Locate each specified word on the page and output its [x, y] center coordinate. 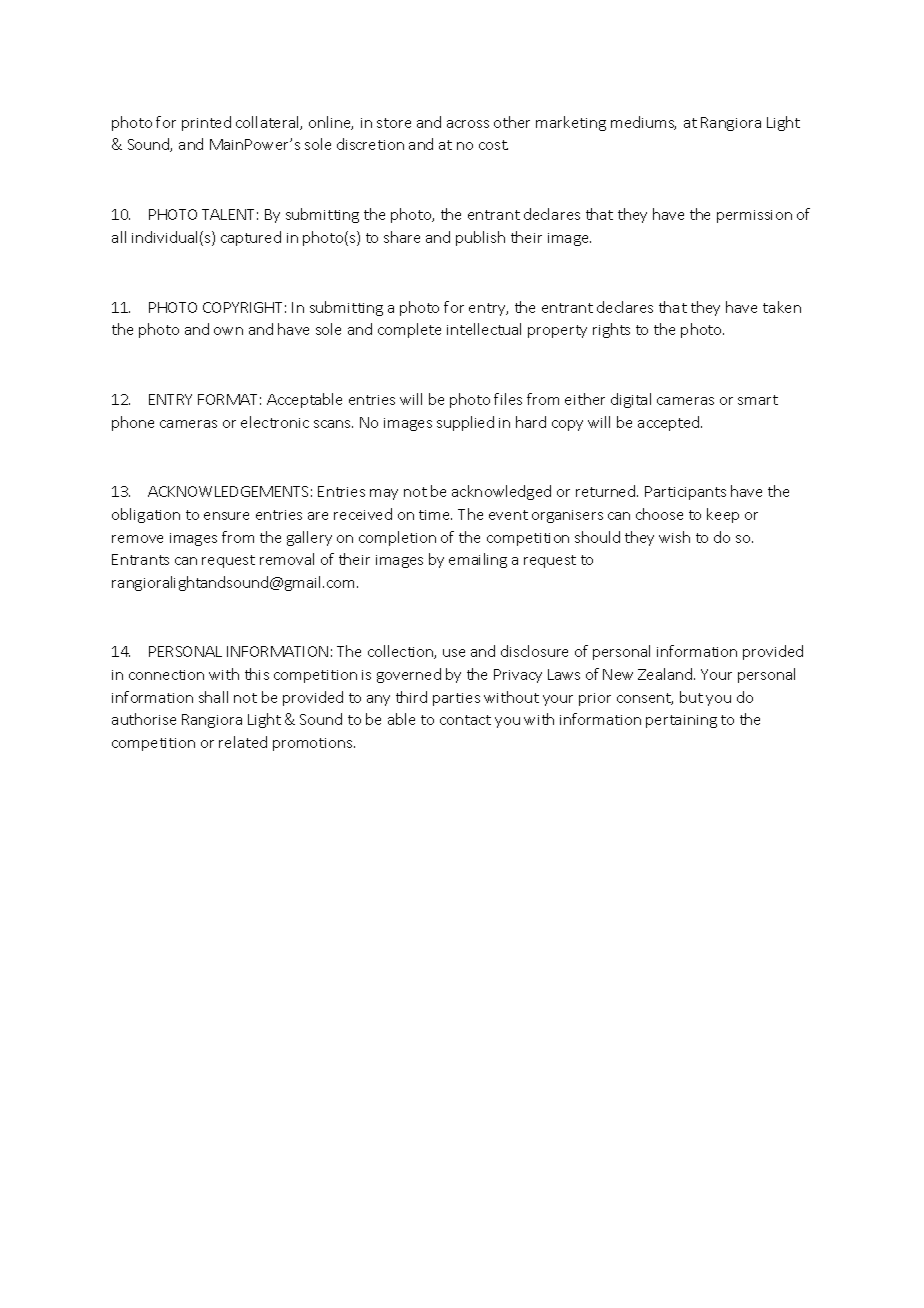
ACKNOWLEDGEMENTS [228, 491]
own [228, 331]
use [454, 653]
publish [480, 238]
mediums [643, 123]
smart [758, 400]
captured [251, 238]
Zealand [666, 674]
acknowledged [501, 492]
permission [754, 216]
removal [287, 559]
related [243, 742]
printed [206, 123]
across [468, 124]
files [508, 399]
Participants [685, 493]
